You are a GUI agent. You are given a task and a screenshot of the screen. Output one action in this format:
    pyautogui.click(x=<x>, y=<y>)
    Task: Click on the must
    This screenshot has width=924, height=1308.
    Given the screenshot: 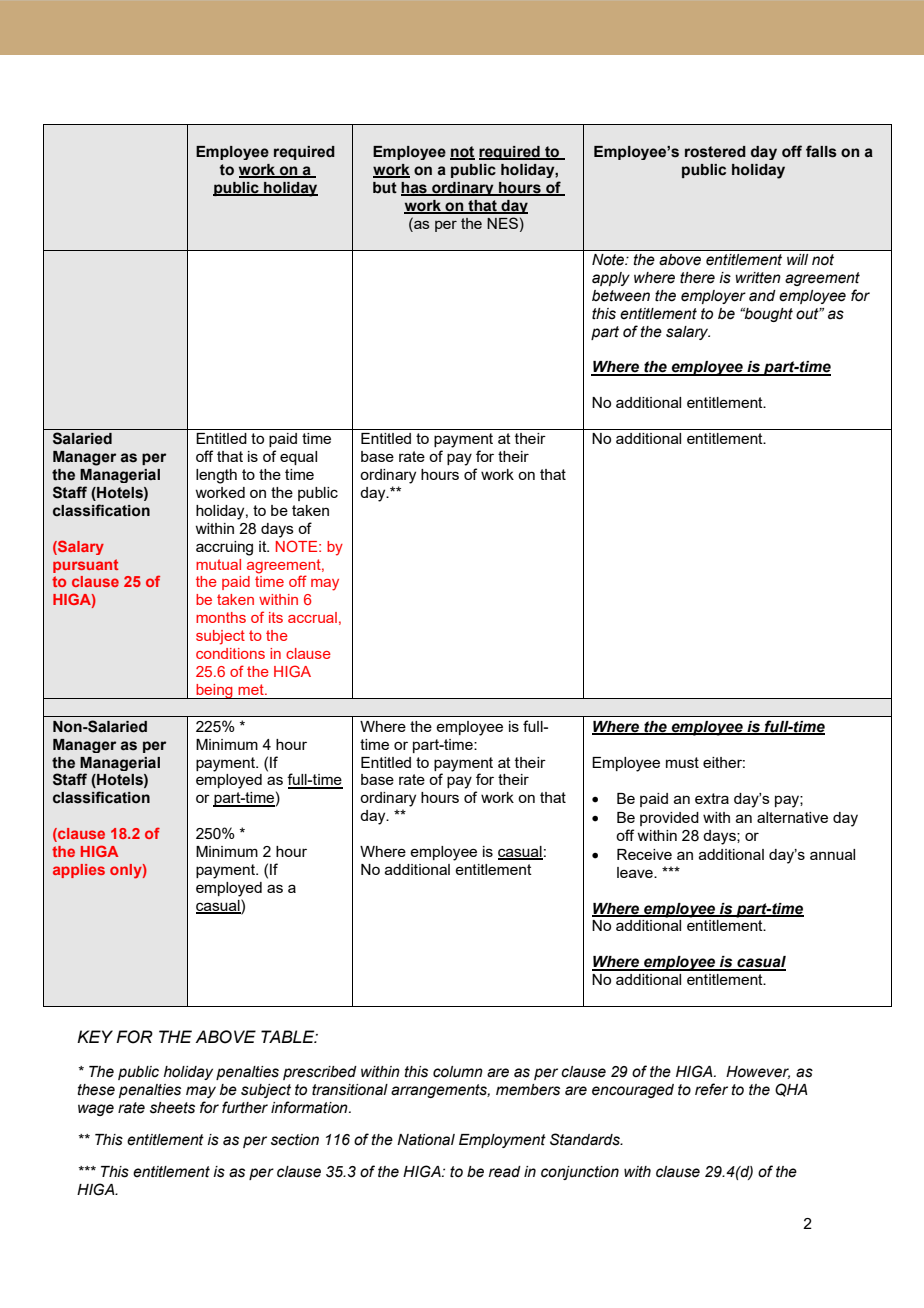 What is the action you would take?
    pyautogui.click(x=682, y=762)
